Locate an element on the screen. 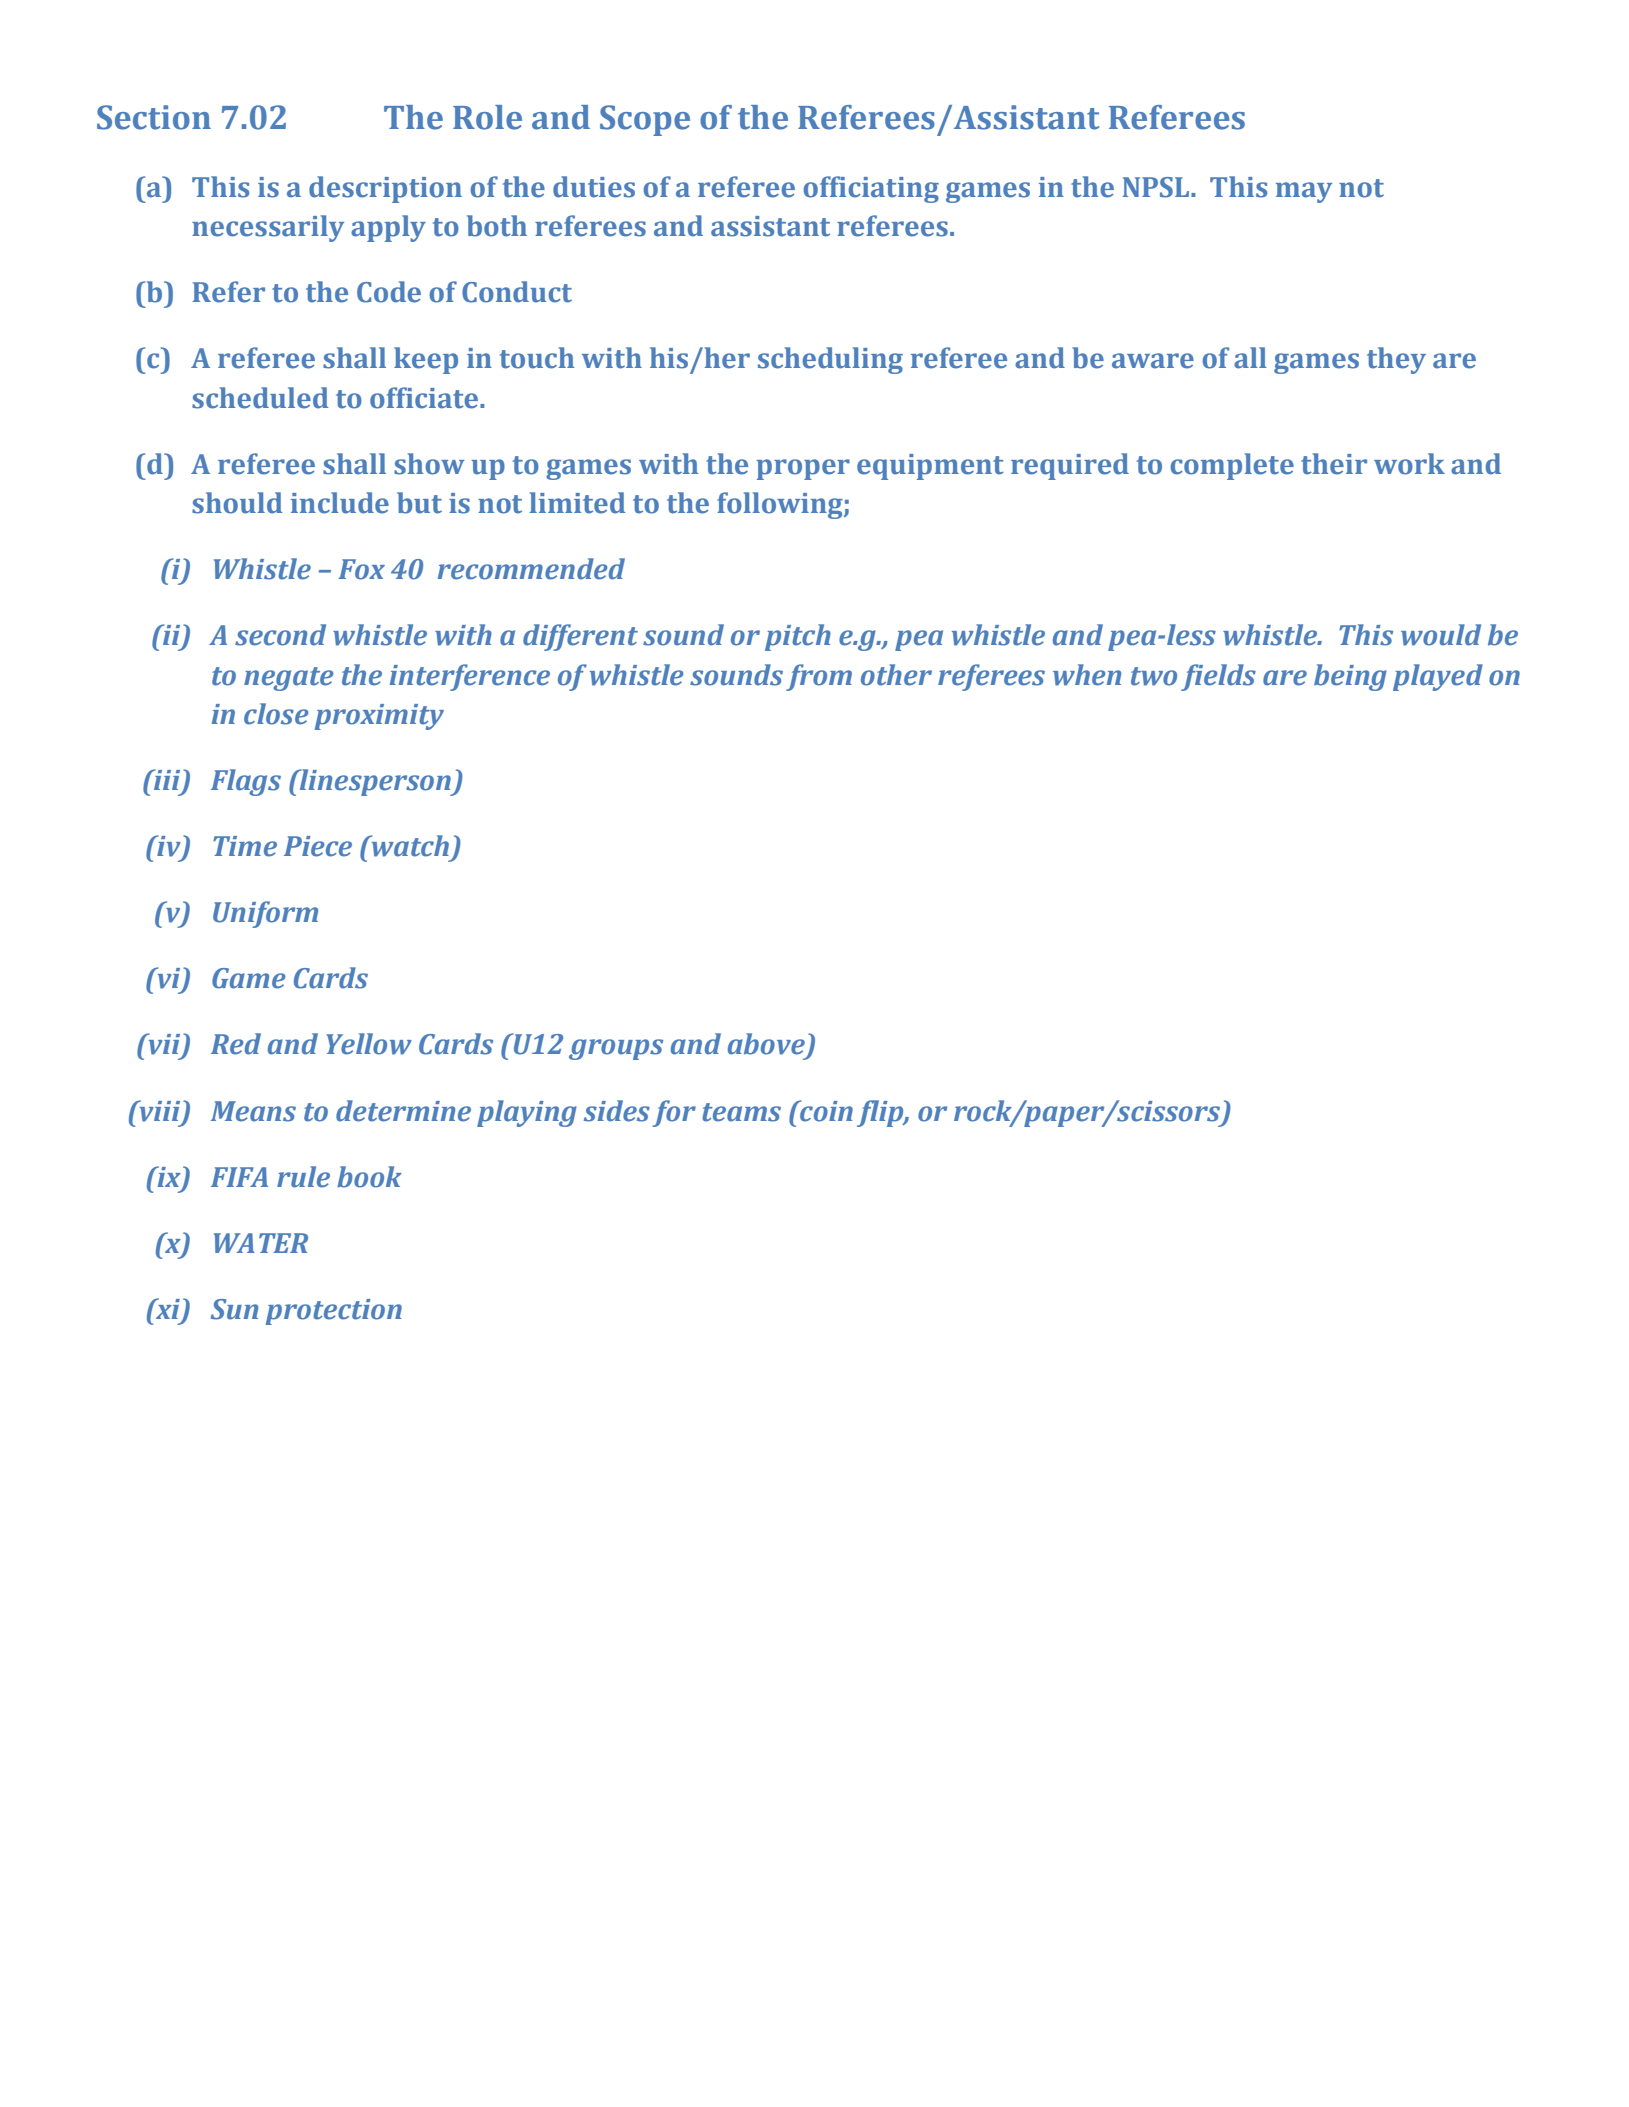 The image size is (1629, 2107). being is located at coordinates (1350, 677).
